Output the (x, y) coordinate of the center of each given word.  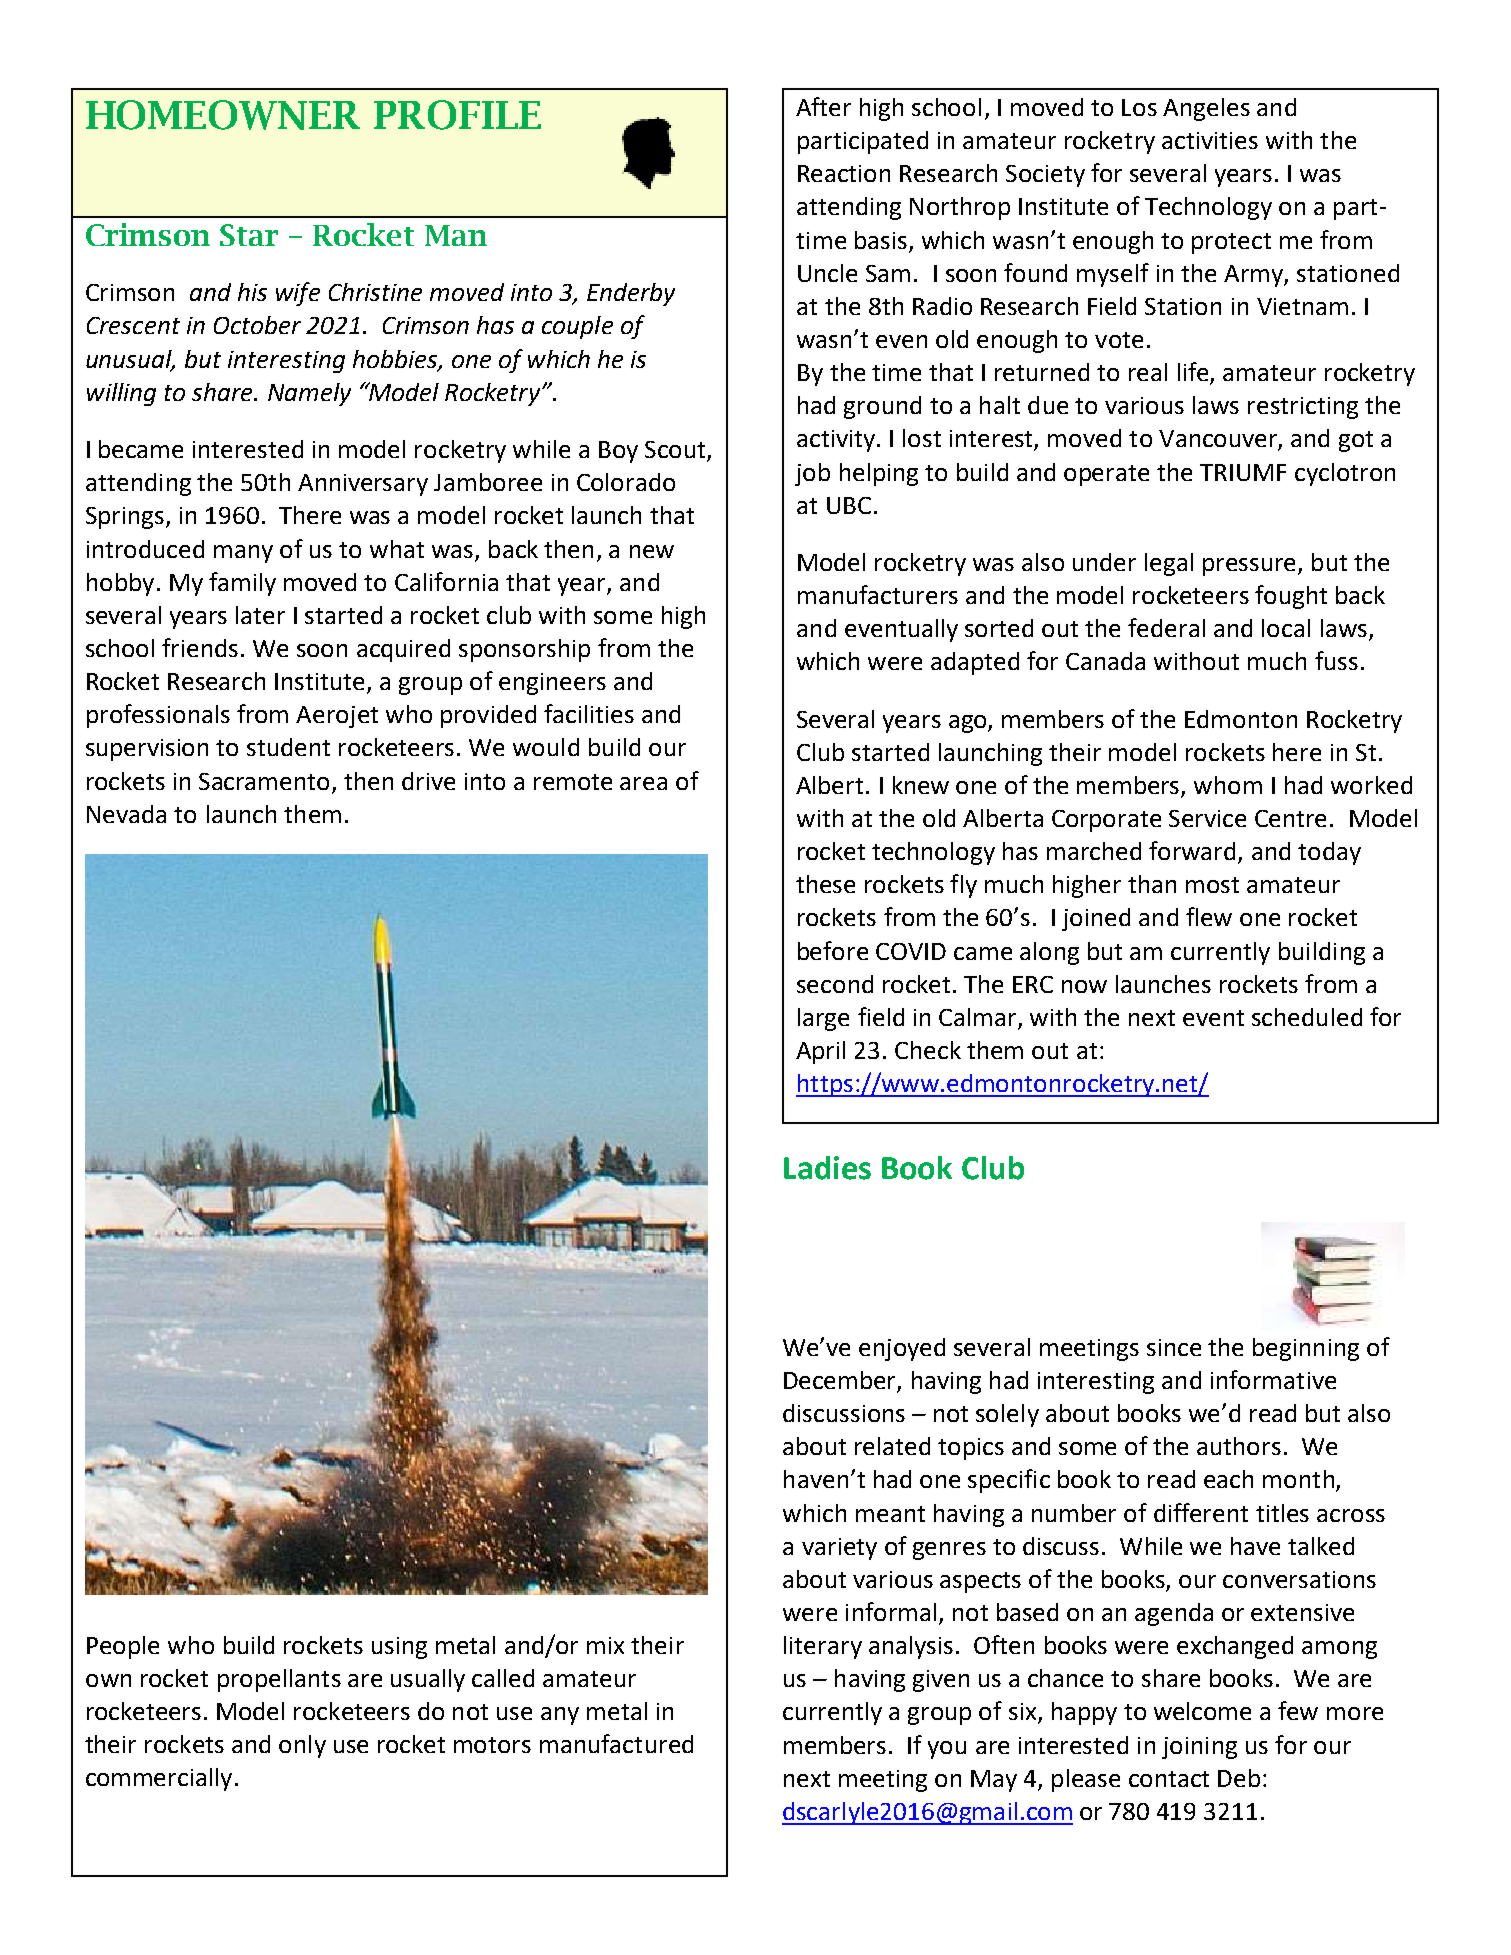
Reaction (844, 173)
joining (1199, 1748)
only (302, 1746)
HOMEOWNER (223, 115)
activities (1210, 140)
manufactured (616, 1743)
